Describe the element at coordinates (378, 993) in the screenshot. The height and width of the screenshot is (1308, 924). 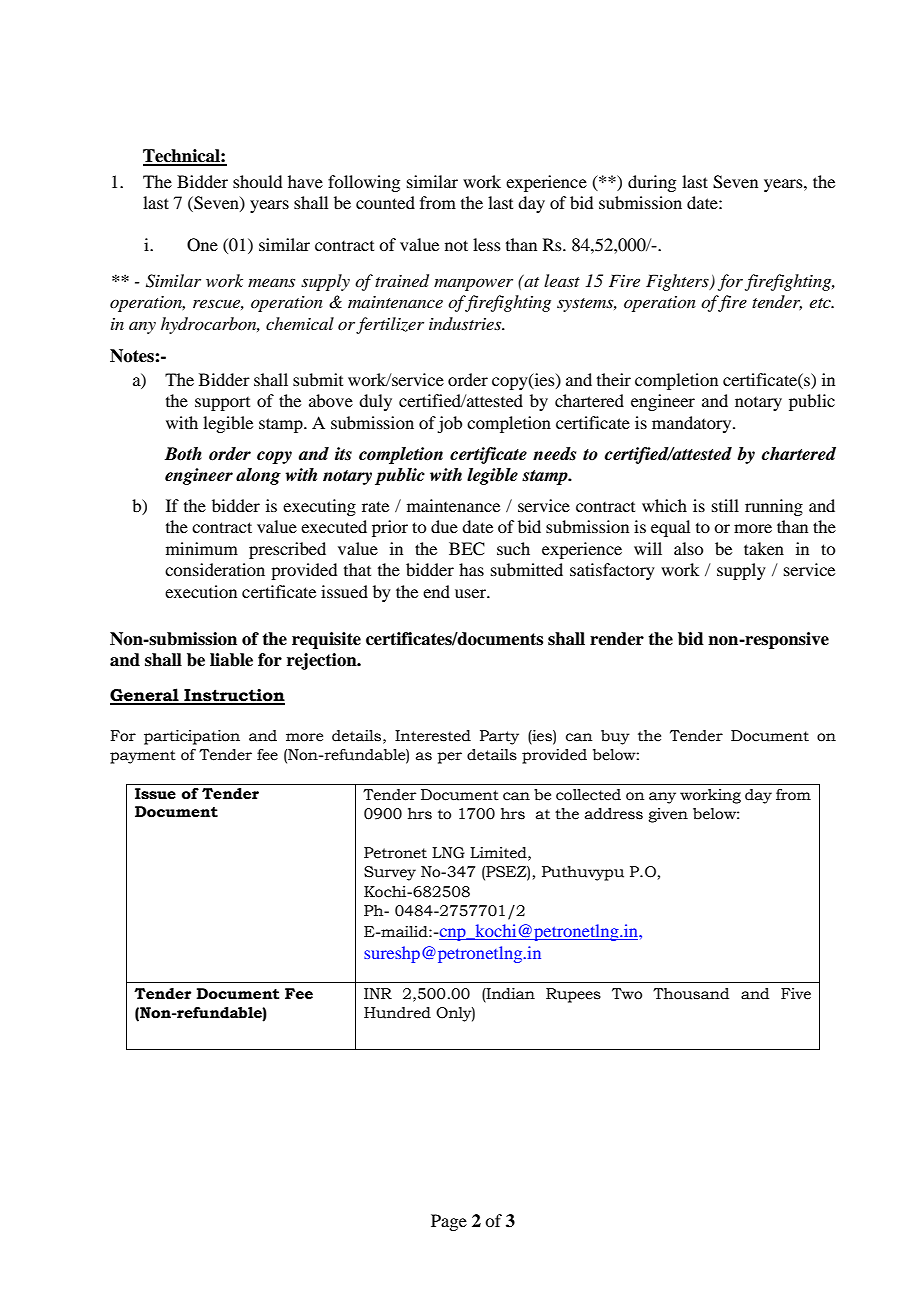
I see `INR` at that location.
